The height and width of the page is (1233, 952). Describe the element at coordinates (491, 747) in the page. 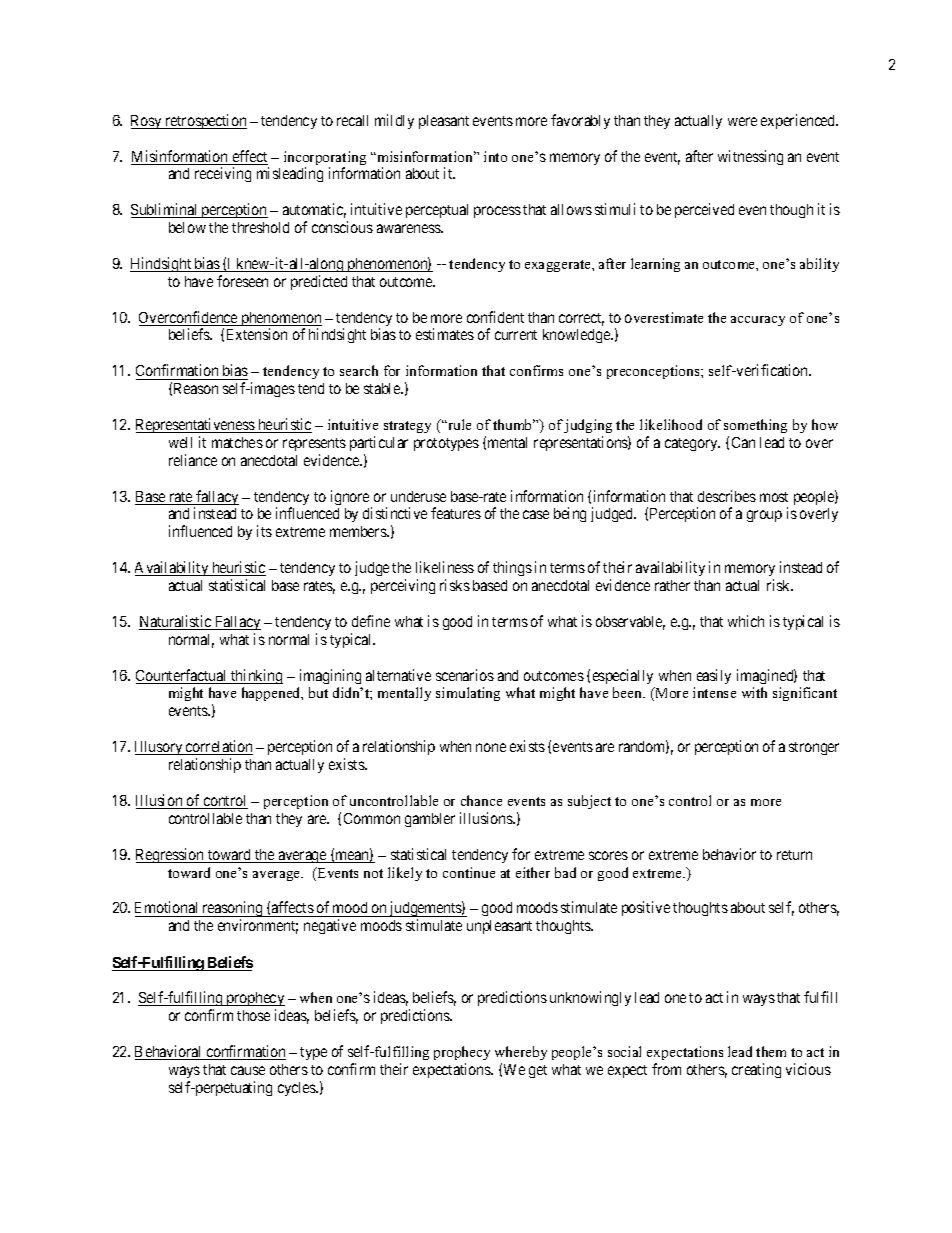

I see `none` at that location.
